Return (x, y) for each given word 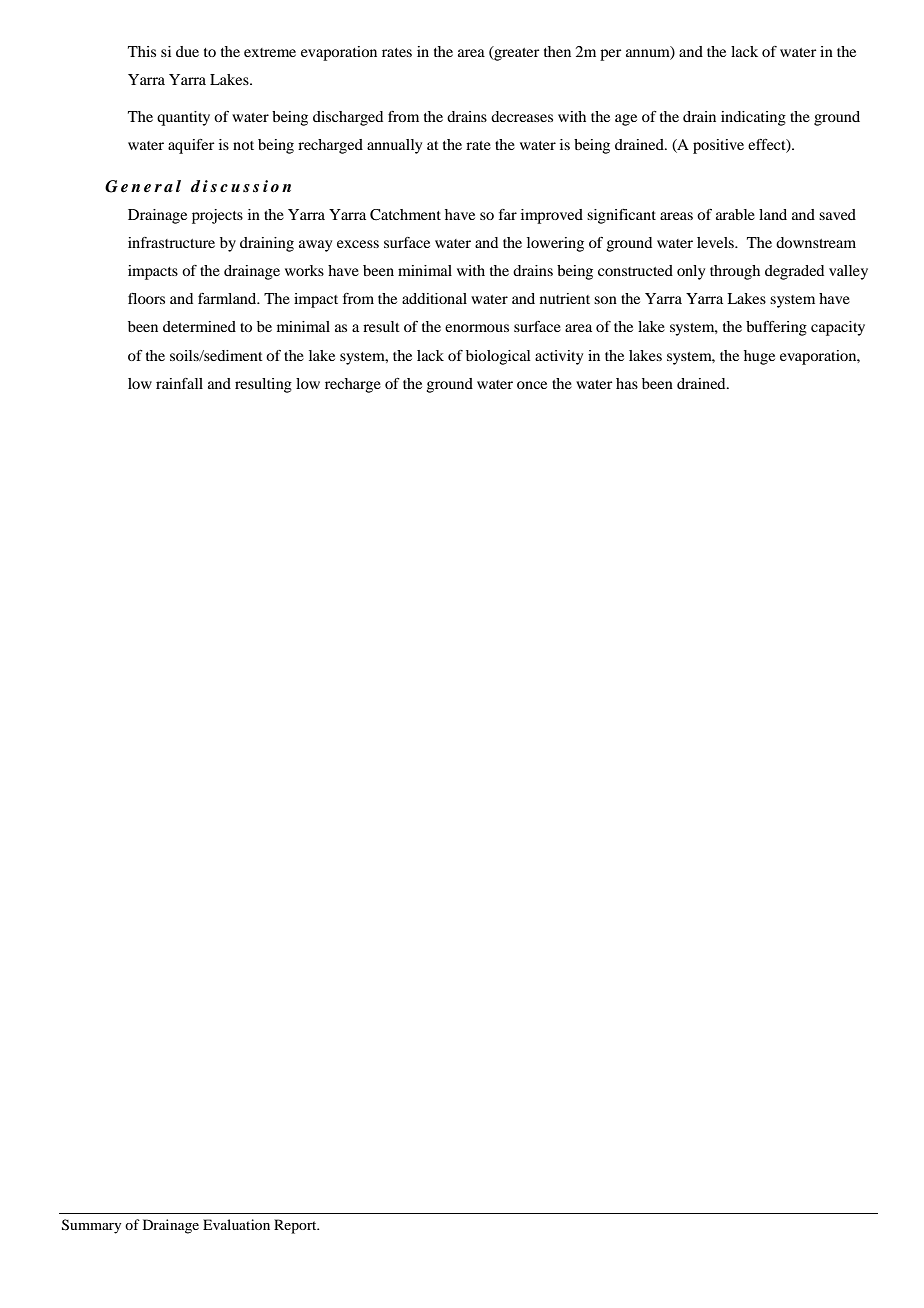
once (532, 385)
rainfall (179, 383)
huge (759, 357)
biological (498, 357)
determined (199, 326)
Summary (91, 1226)
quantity (183, 118)
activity (559, 357)
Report (296, 1226)
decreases (522, 116)
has (627, 383)
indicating (753, 118)
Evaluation (236, 1224)
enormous (477, 328)
